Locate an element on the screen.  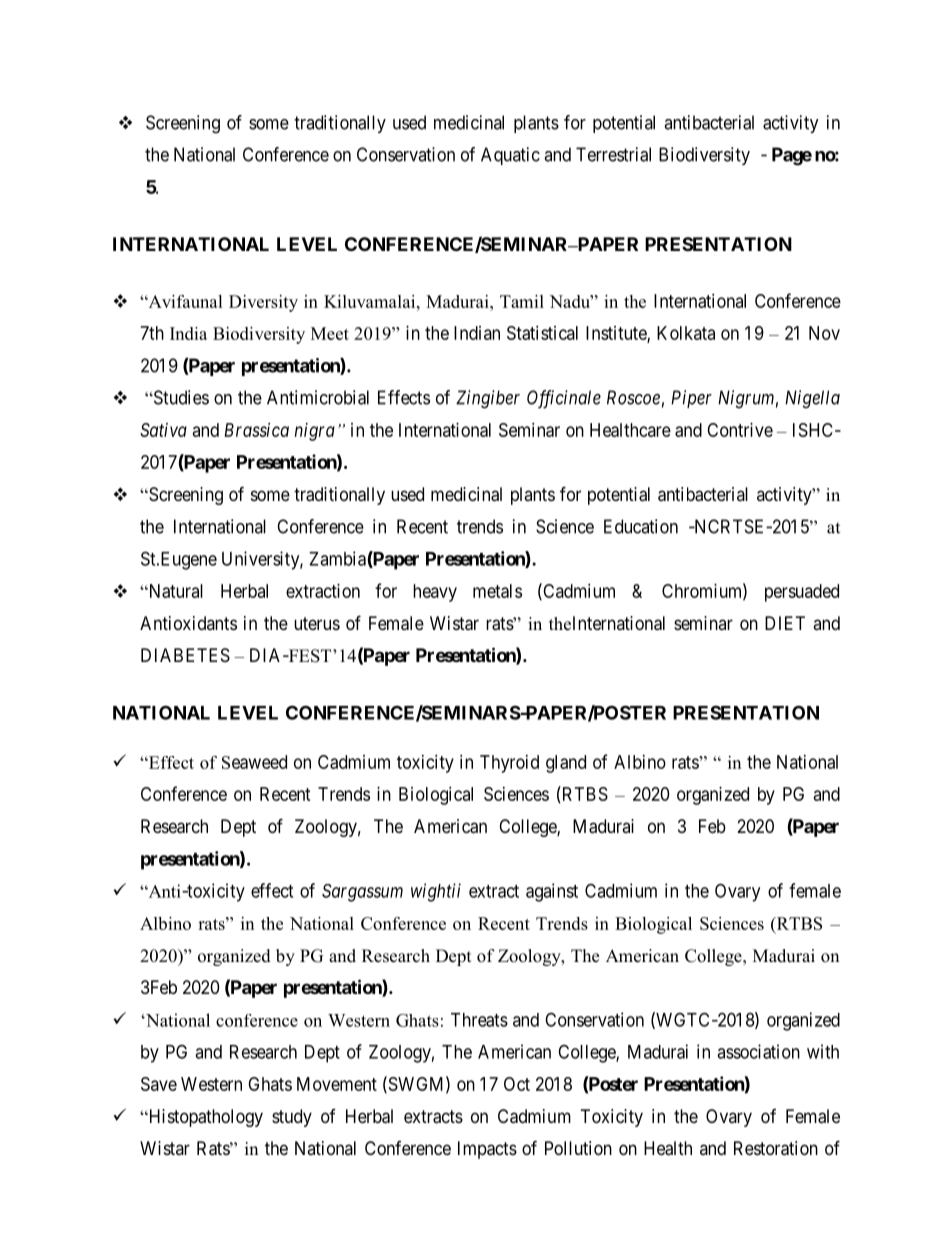
DIABETES is located at coordinates (185, 655).
